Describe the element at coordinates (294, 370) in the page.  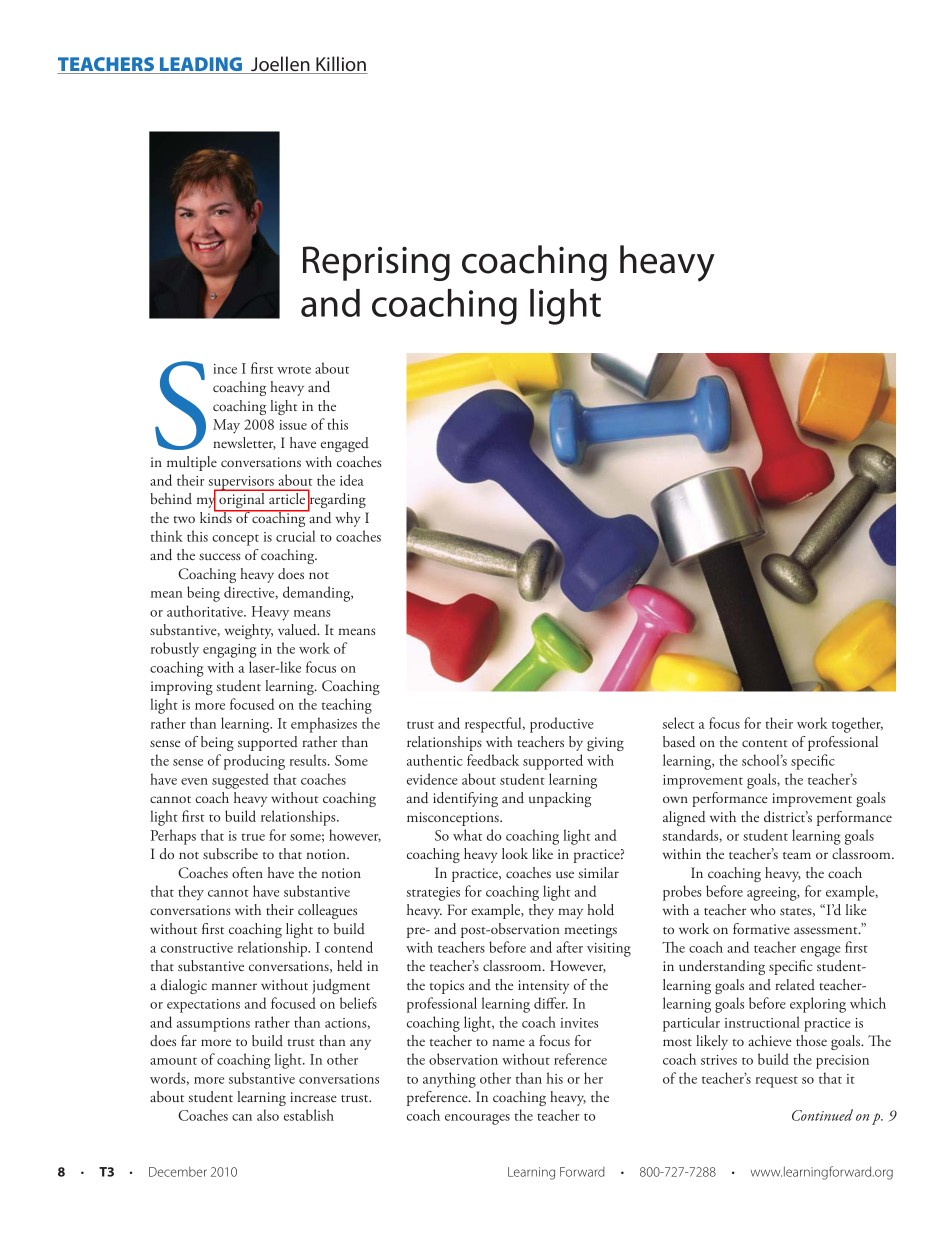
I see `wrote` at that location.
